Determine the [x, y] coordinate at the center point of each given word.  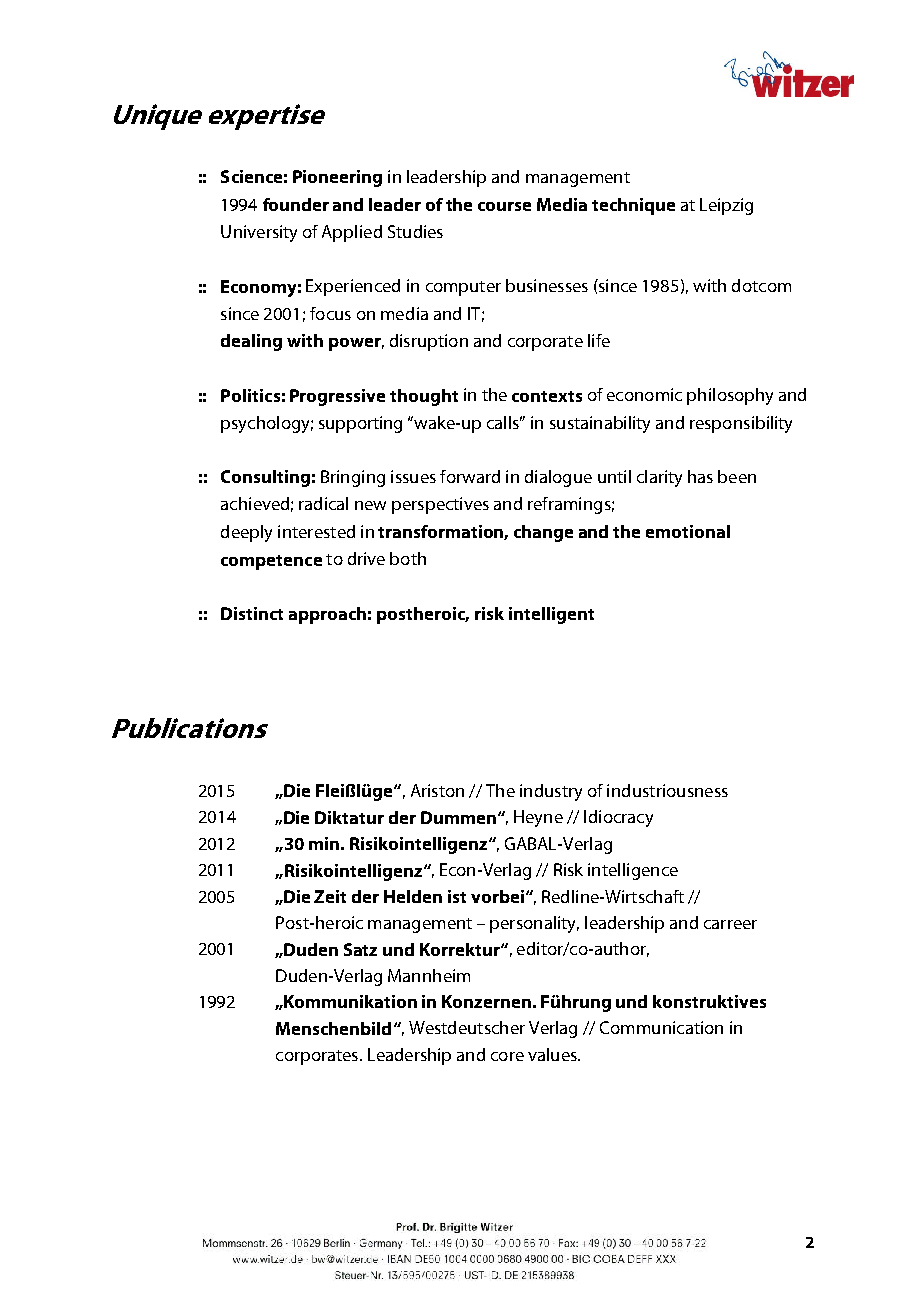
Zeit [330, 896]
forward [470, 476]
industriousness [667, 790]
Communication [661, 1027]
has [700, 476]
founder [296, 204]
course [504, 206]
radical [323, 503]
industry [551, 792]
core [507, 1056]
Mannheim [429, 975]
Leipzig [726, 206]
